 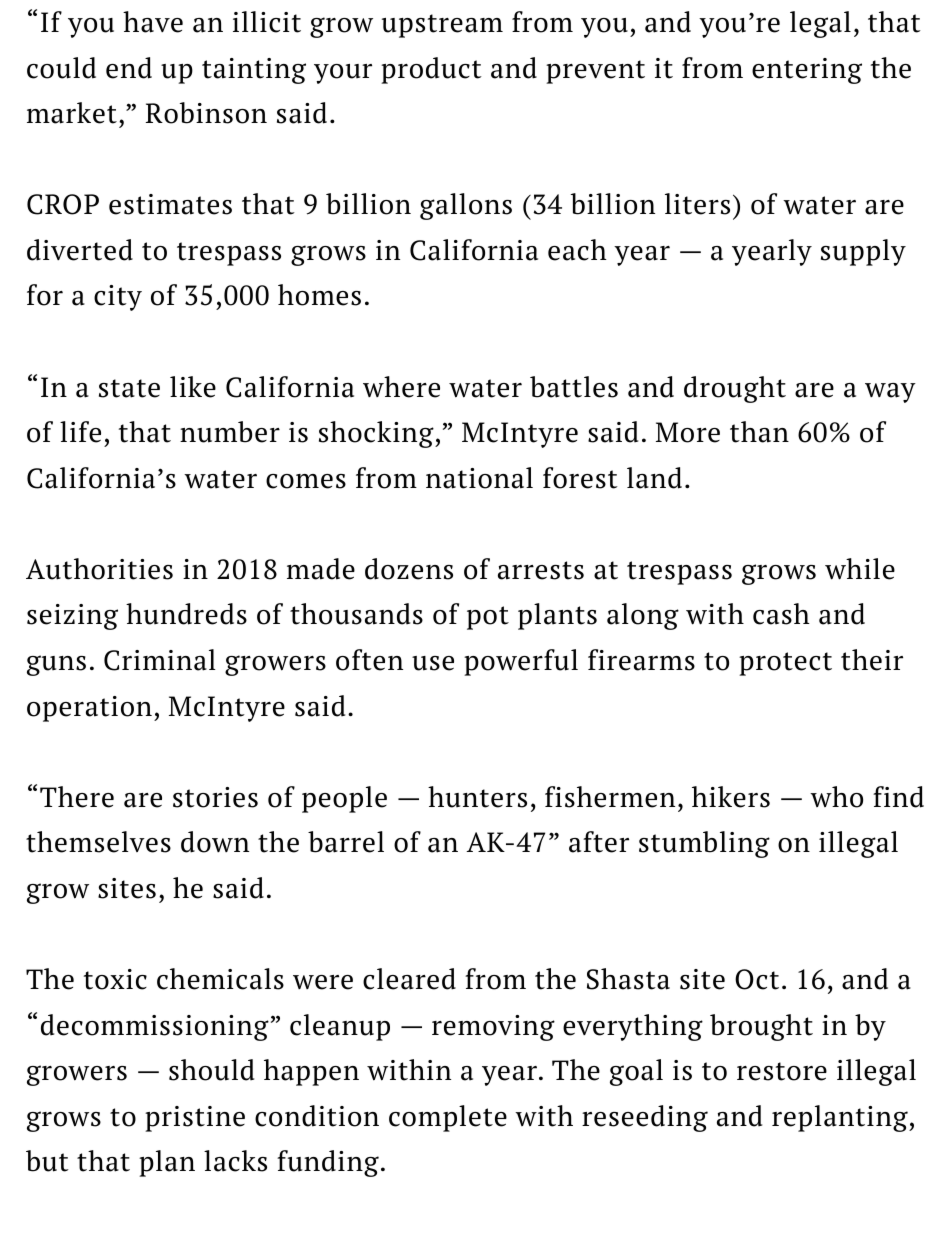 I want to click on state, so click(x=129, y=388).
